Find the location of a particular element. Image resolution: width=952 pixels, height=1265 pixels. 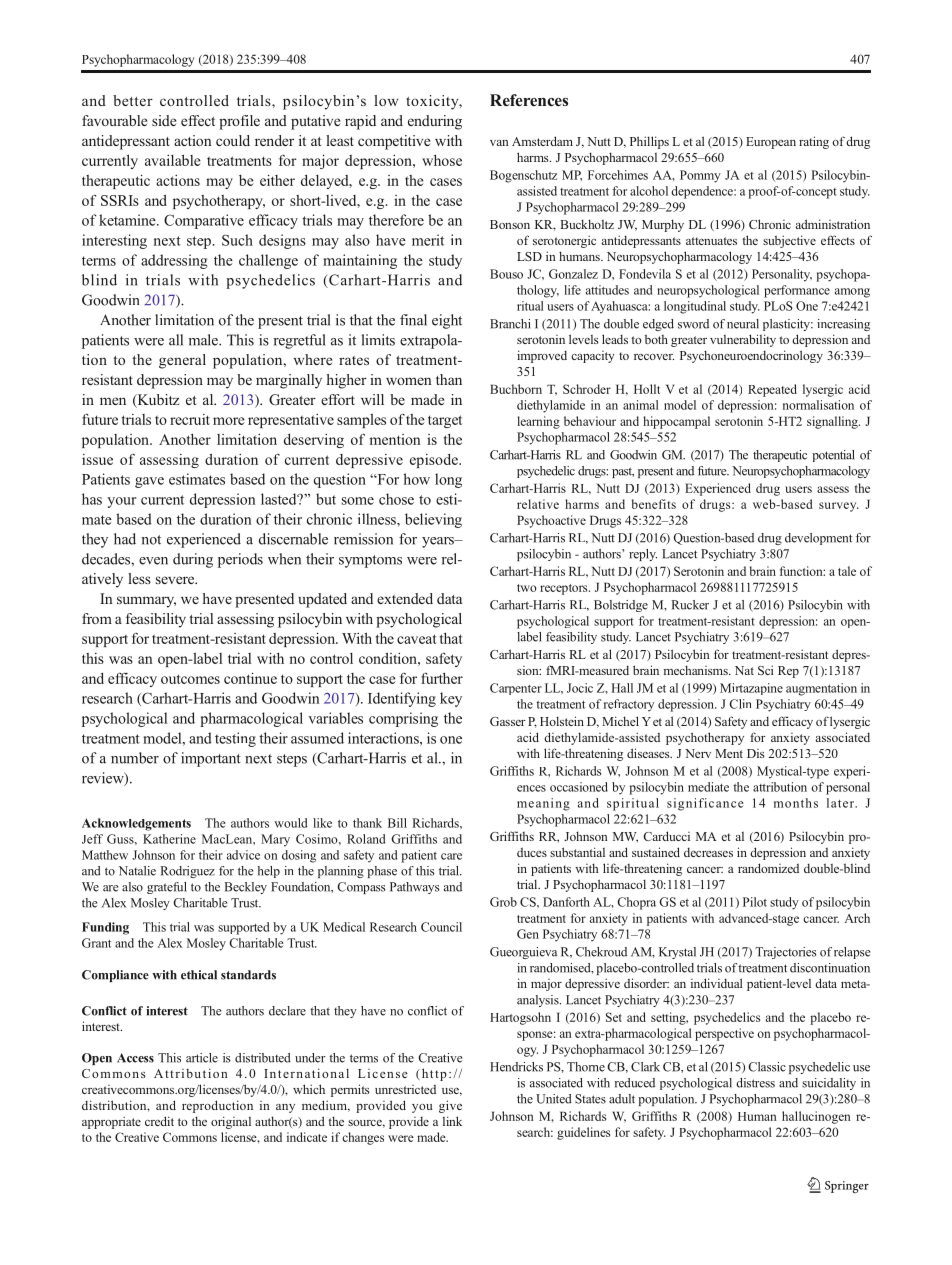

from is located at coordinates (97, 618).
